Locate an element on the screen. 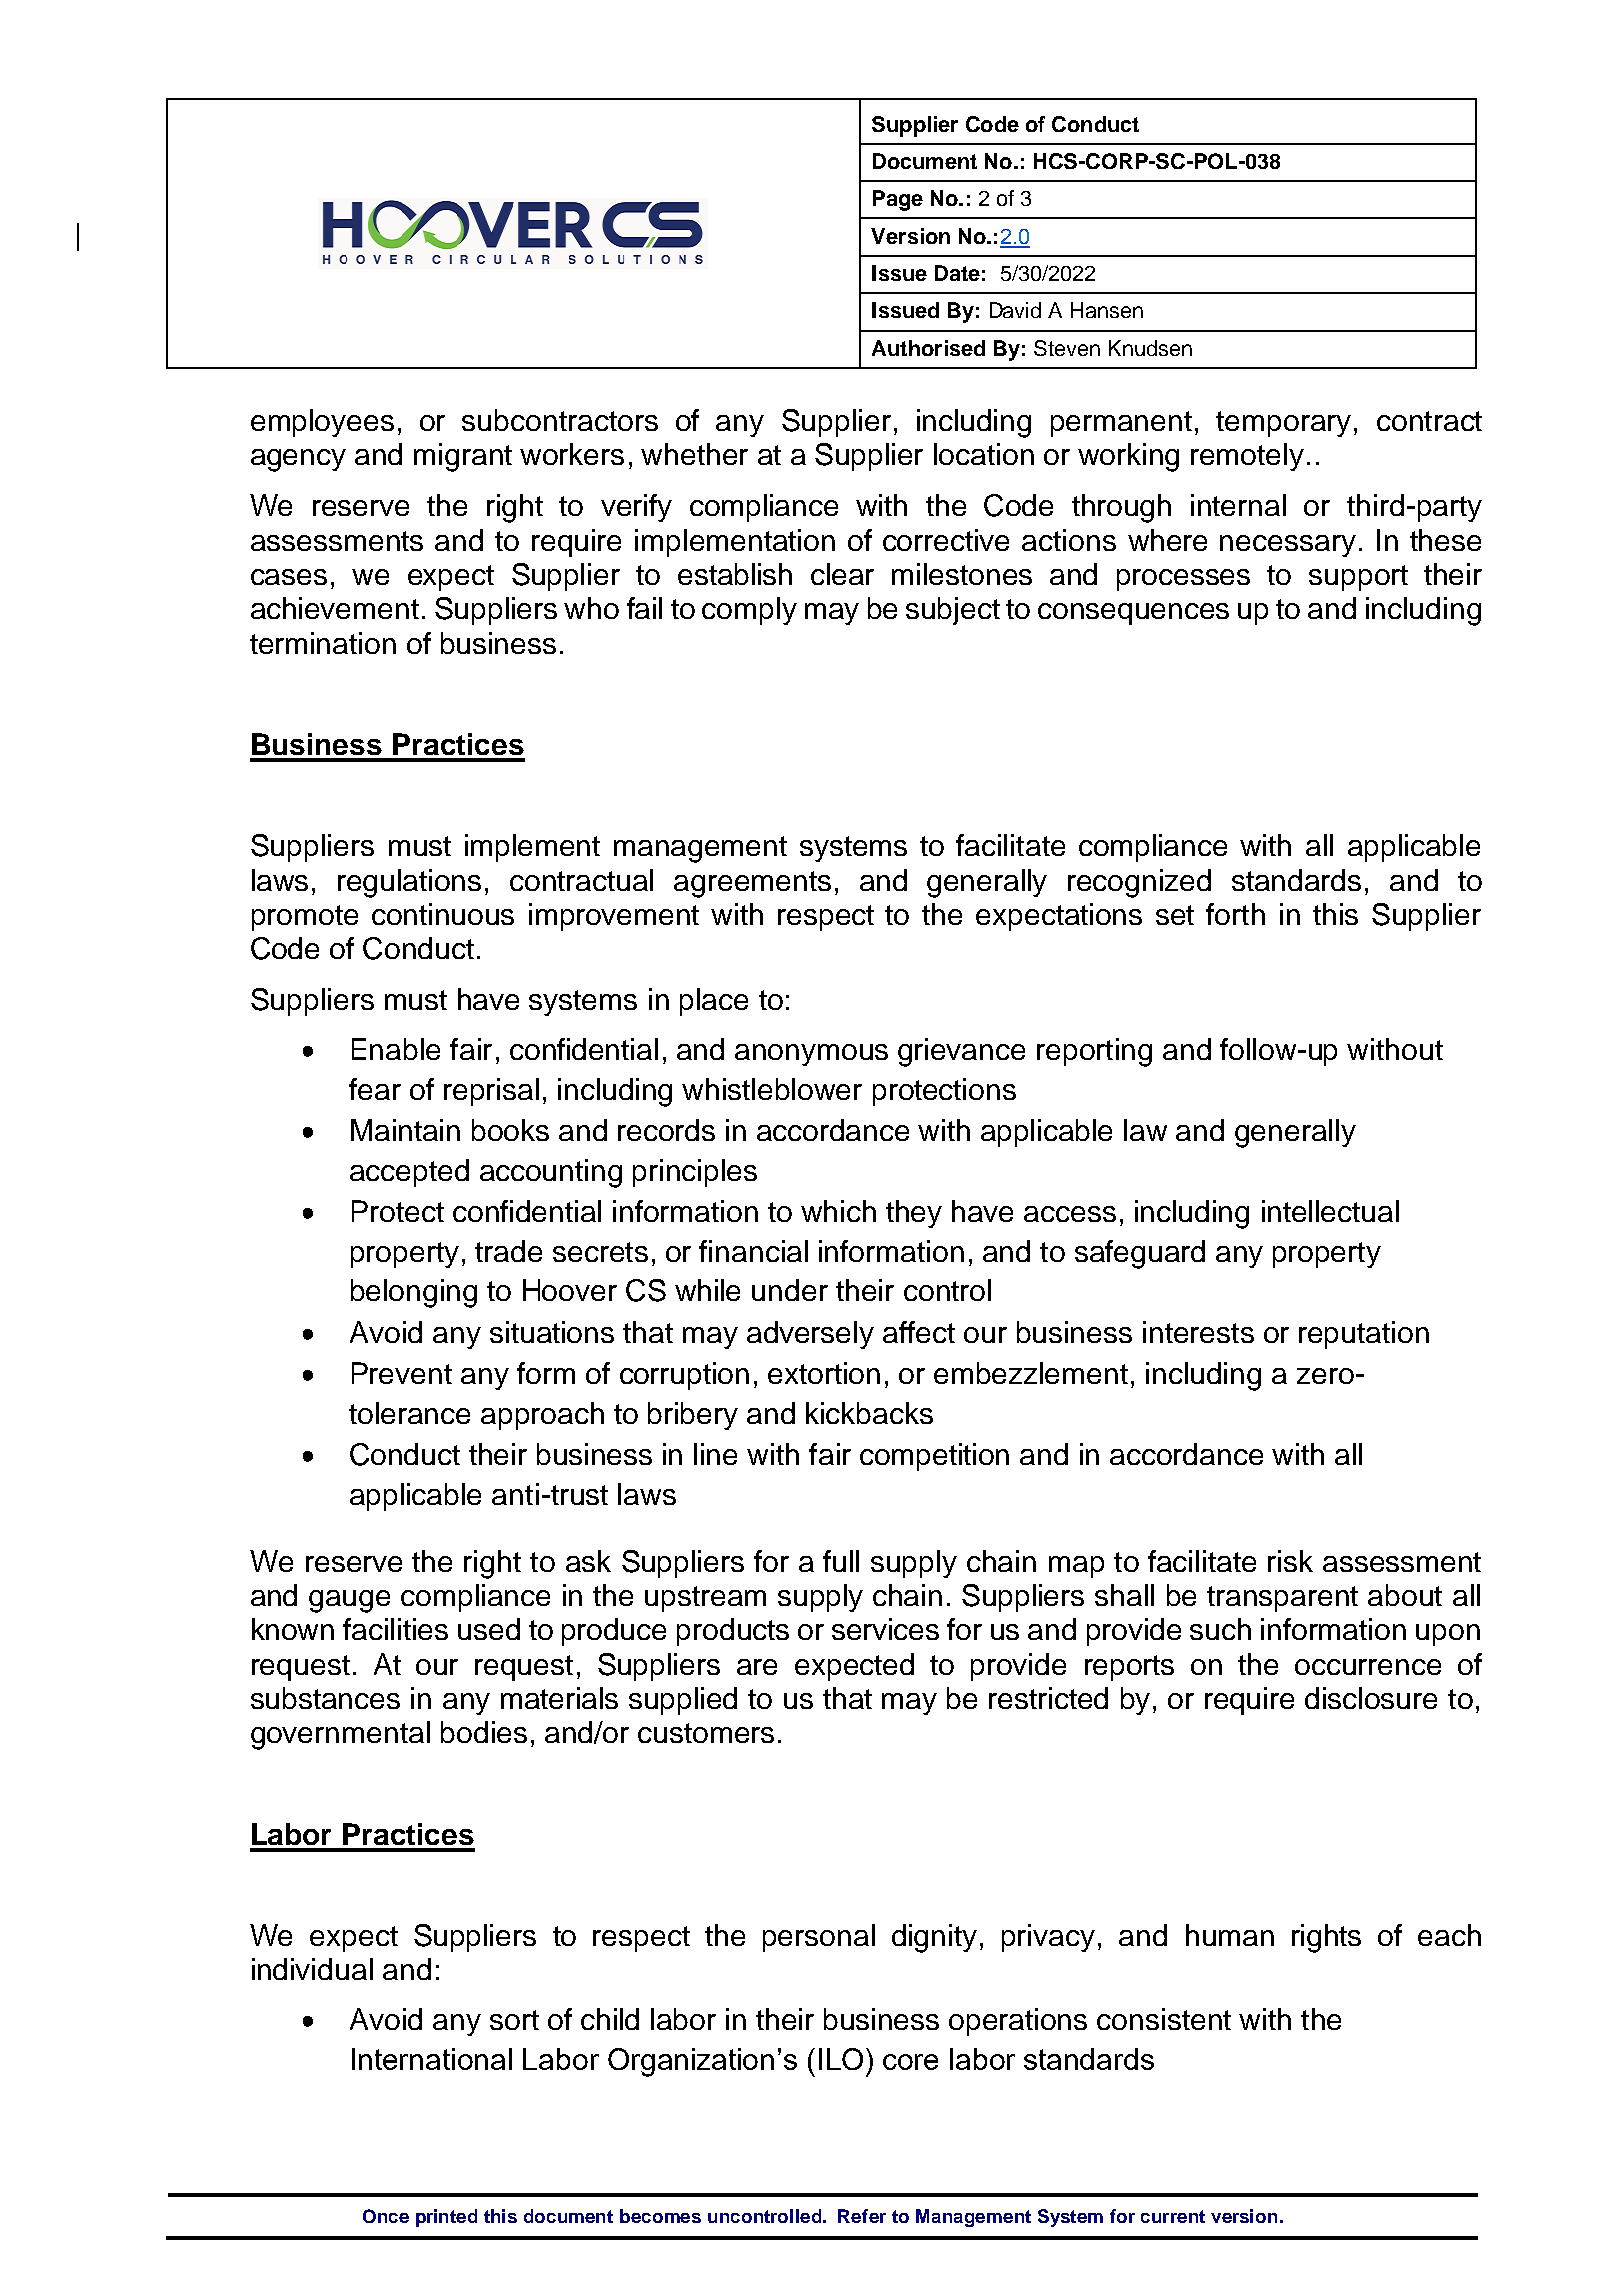 This screenshot has width=1617, height=2287. accepted is located at coordinates (409, 1173).
